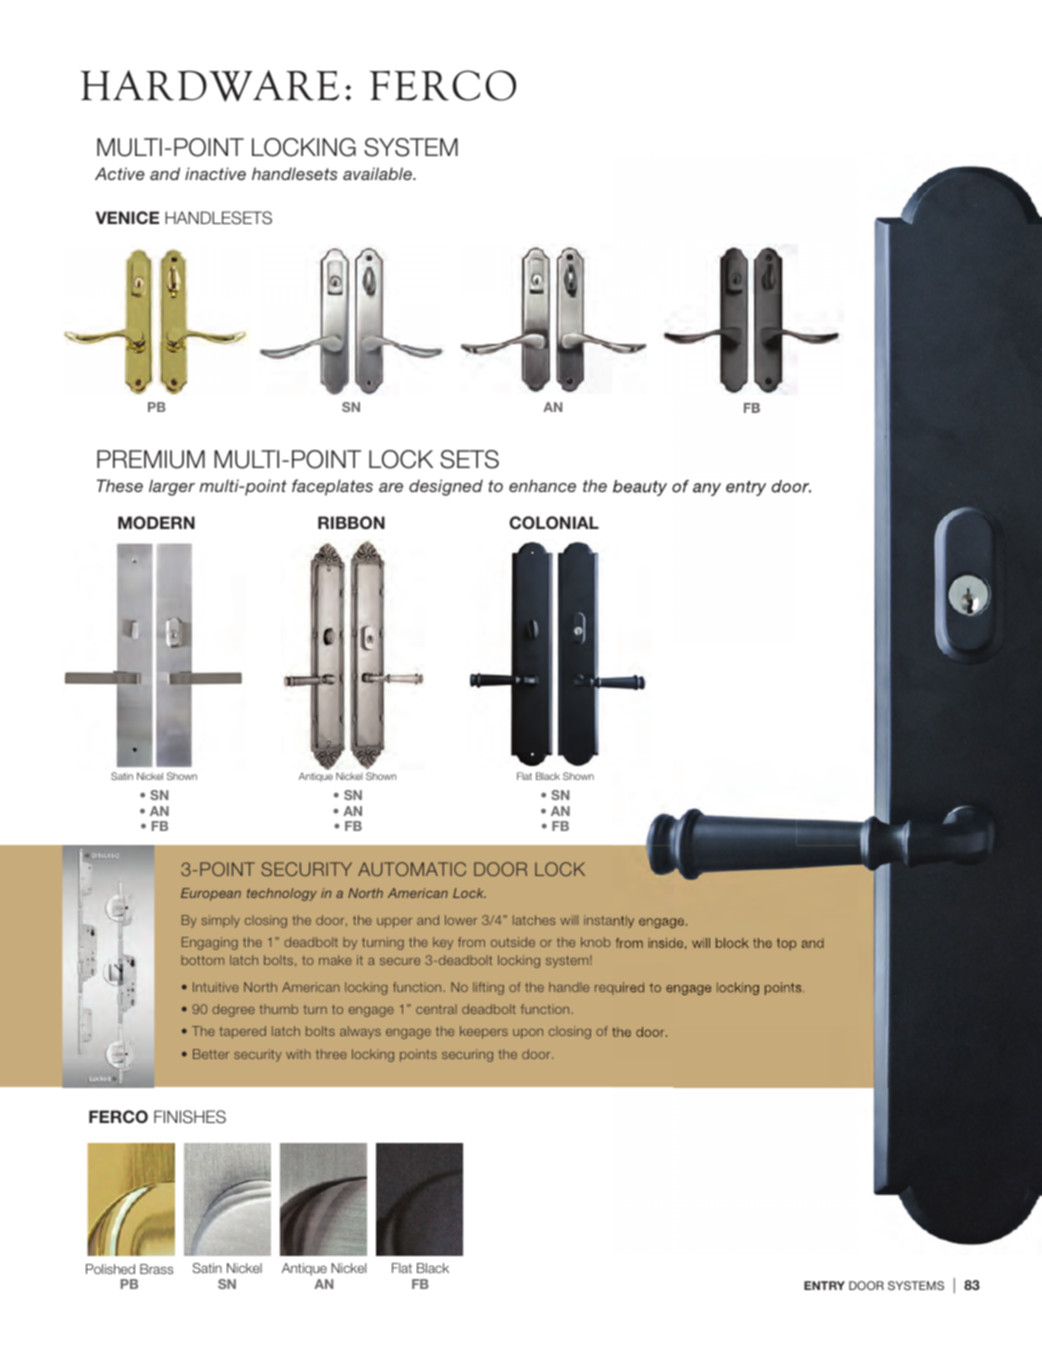 The image size is (1042, 1353). Describe the element at coordinates (210, 86) in the screenshot. I see `HARDWARE` at that location.
